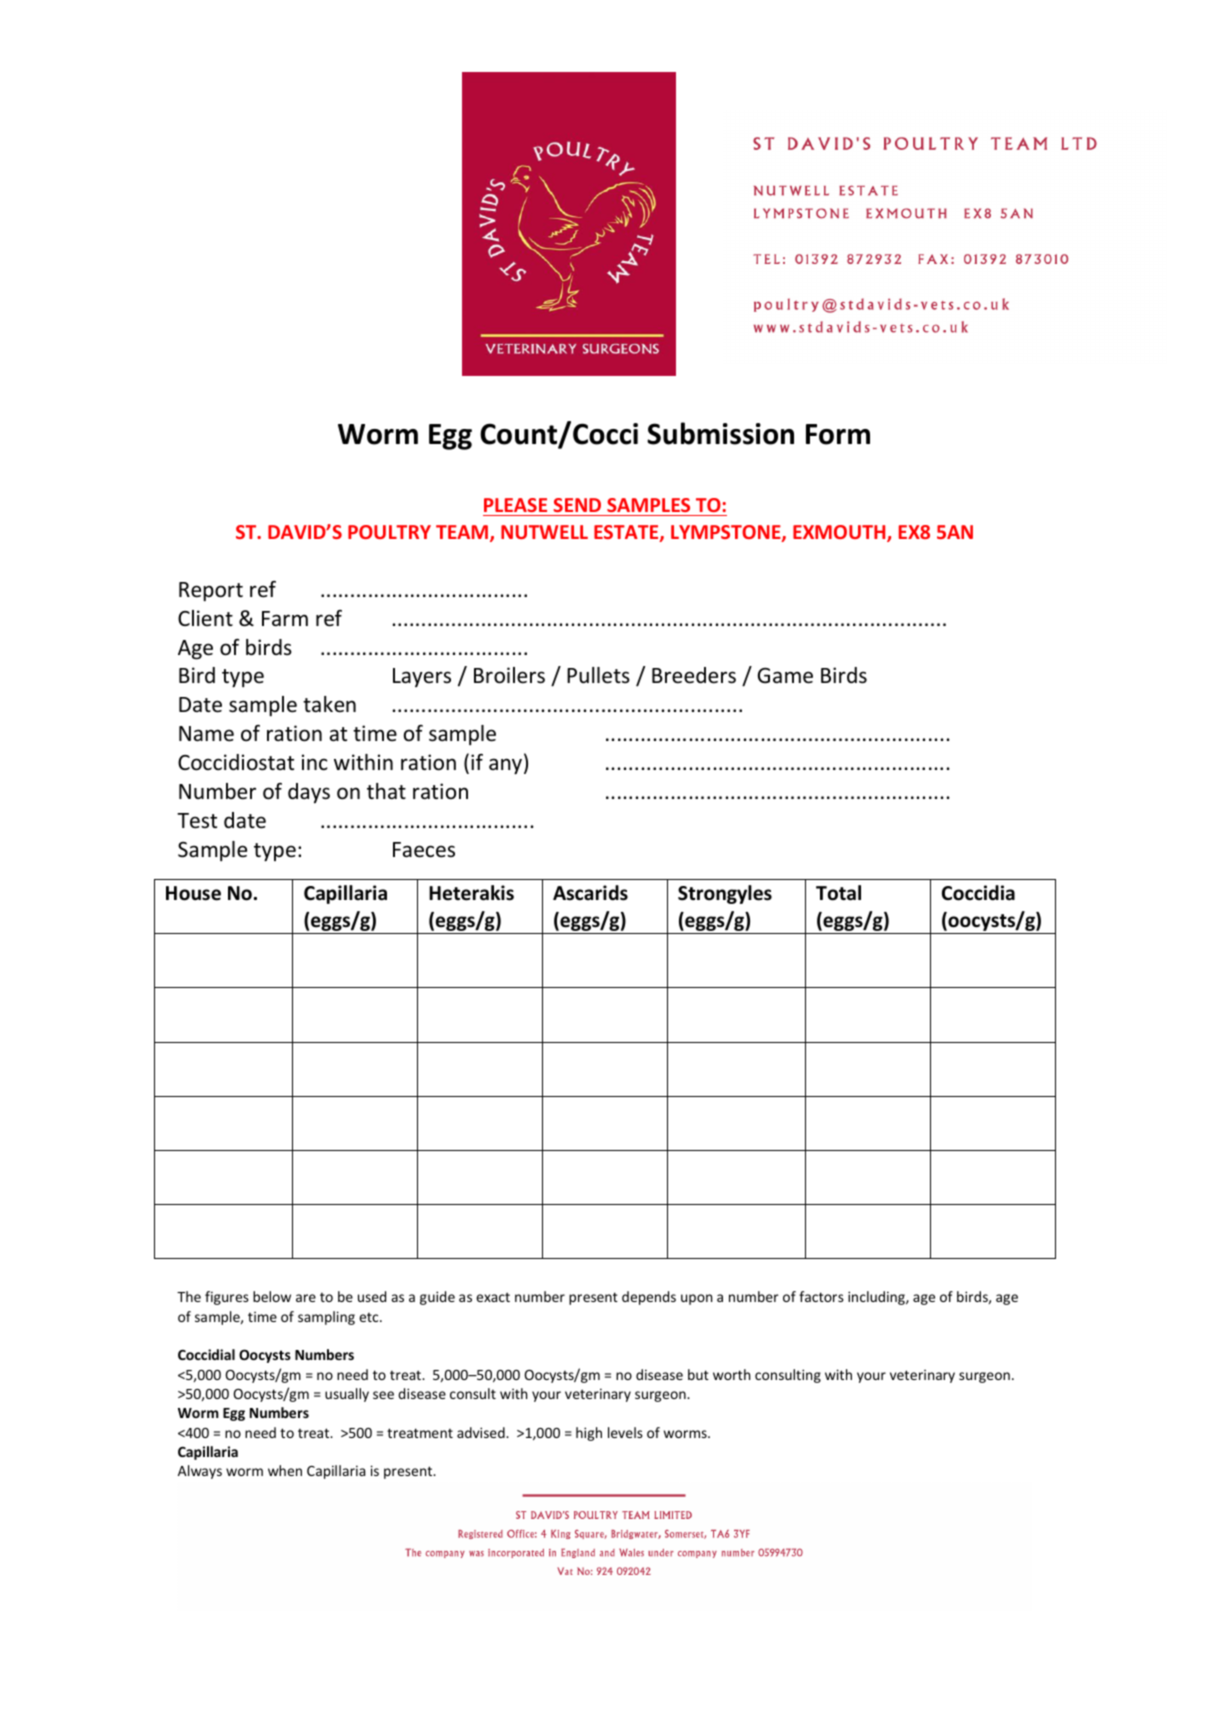 The width and height of the document is (1208, 1710). I want to click on House, so click(193, 893).
